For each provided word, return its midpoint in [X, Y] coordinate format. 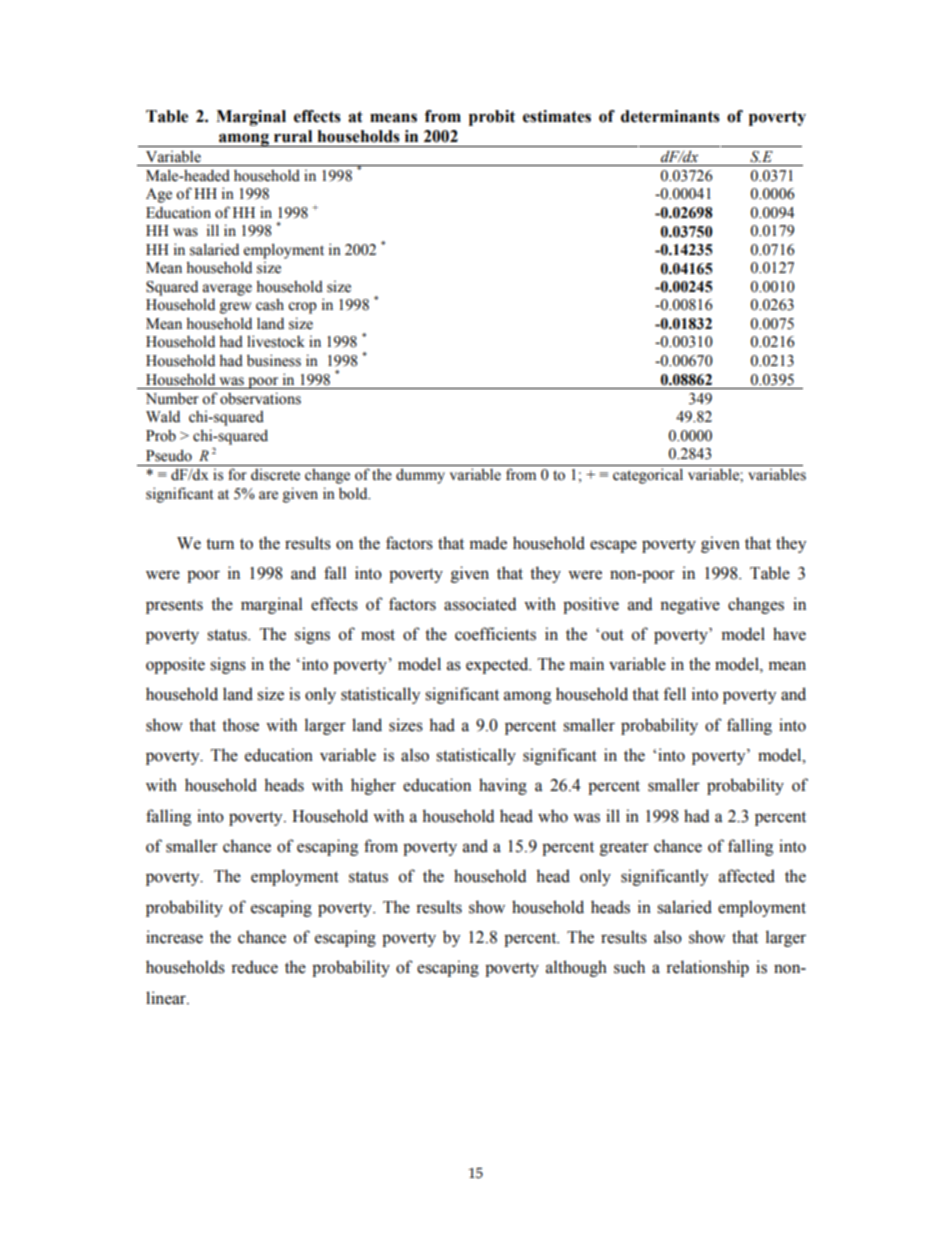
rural [293, 136]
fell [674, 694]
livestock [276, 341]
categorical [648, 476]
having [503, 786]
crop [302, 308]
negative [690, 605]
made [488, 543]
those [240, 725]
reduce [254, 967]
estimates [557, 116]
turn [220, 544]
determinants [670, 116]
